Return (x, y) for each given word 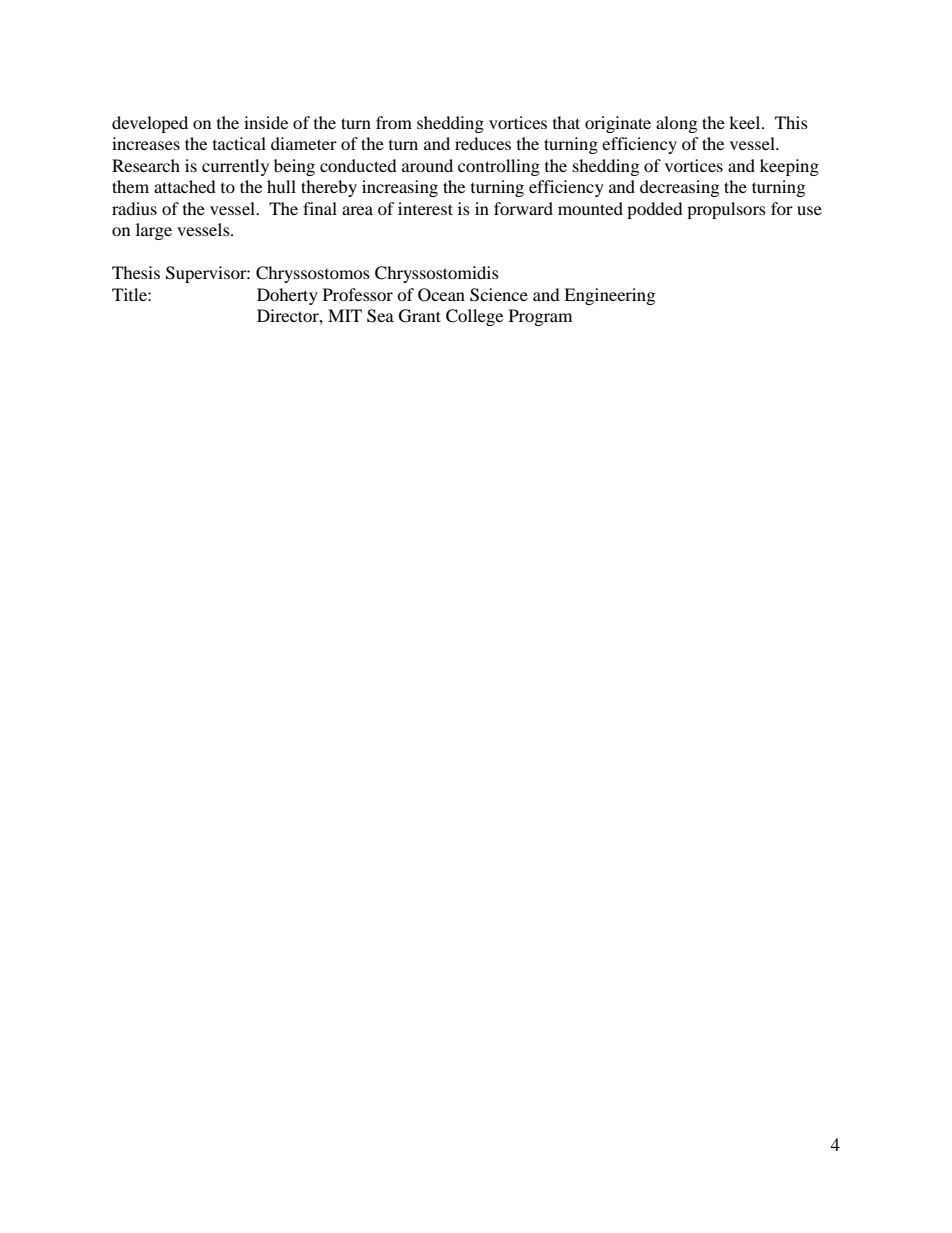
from (394, 122)
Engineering (609, 296)
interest (425, 208)
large (154, 231)
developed (150, 124)
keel (746, 122)
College (474, 317)
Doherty (287, 296)
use (809, 210)
